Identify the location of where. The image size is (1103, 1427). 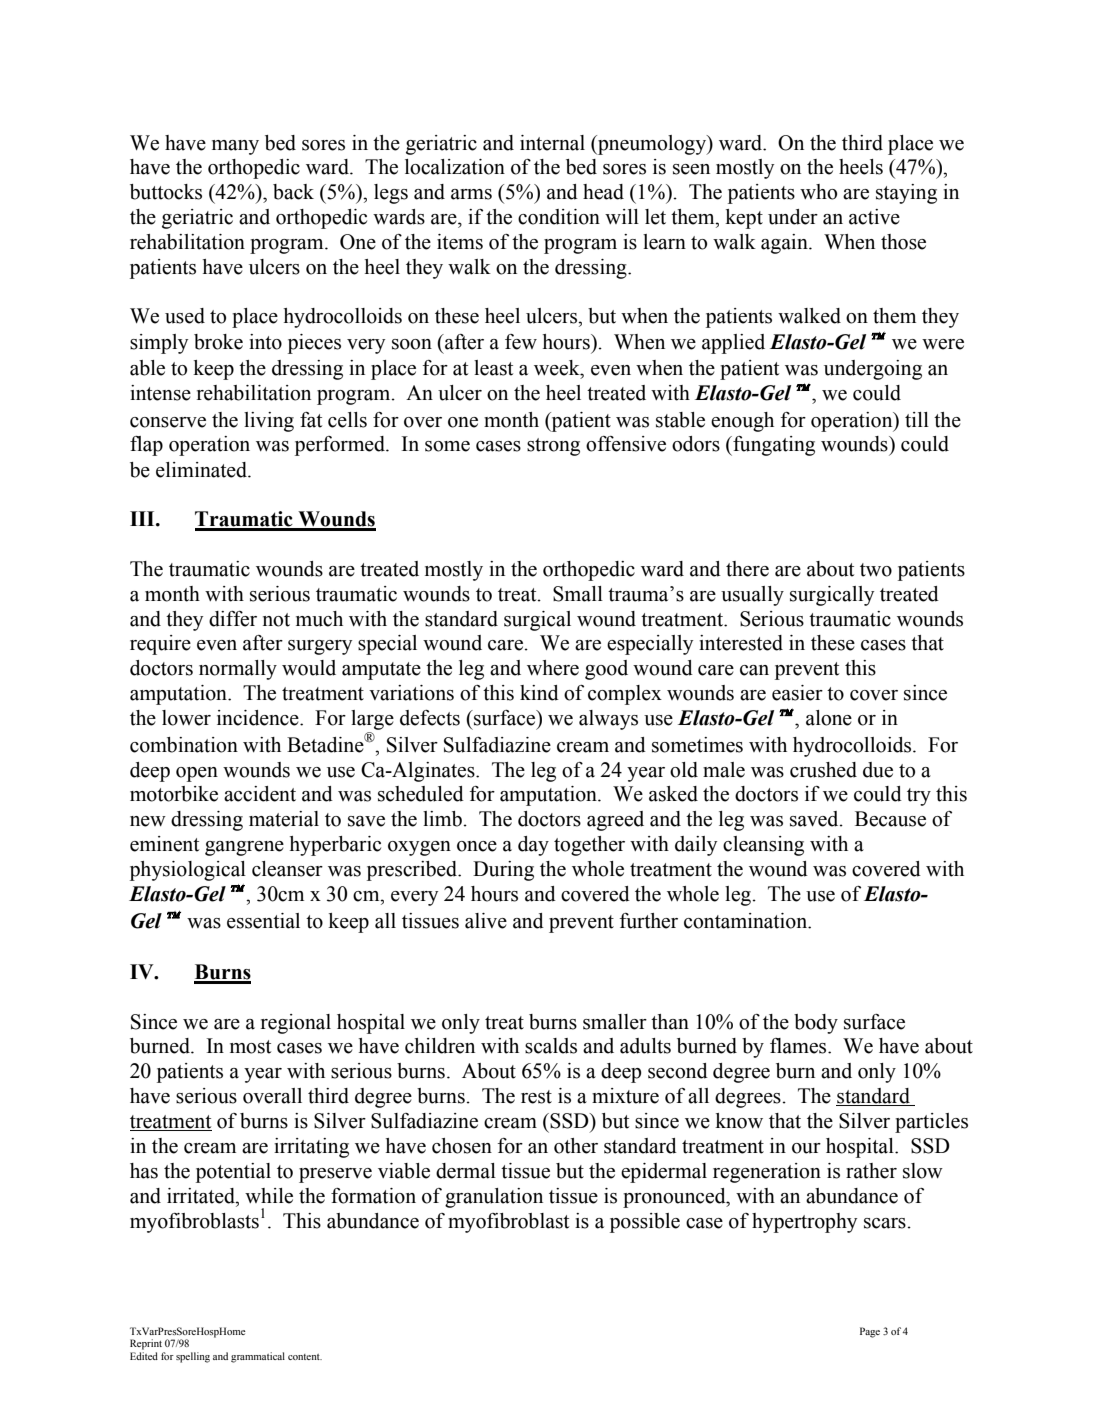
(553, 668).
